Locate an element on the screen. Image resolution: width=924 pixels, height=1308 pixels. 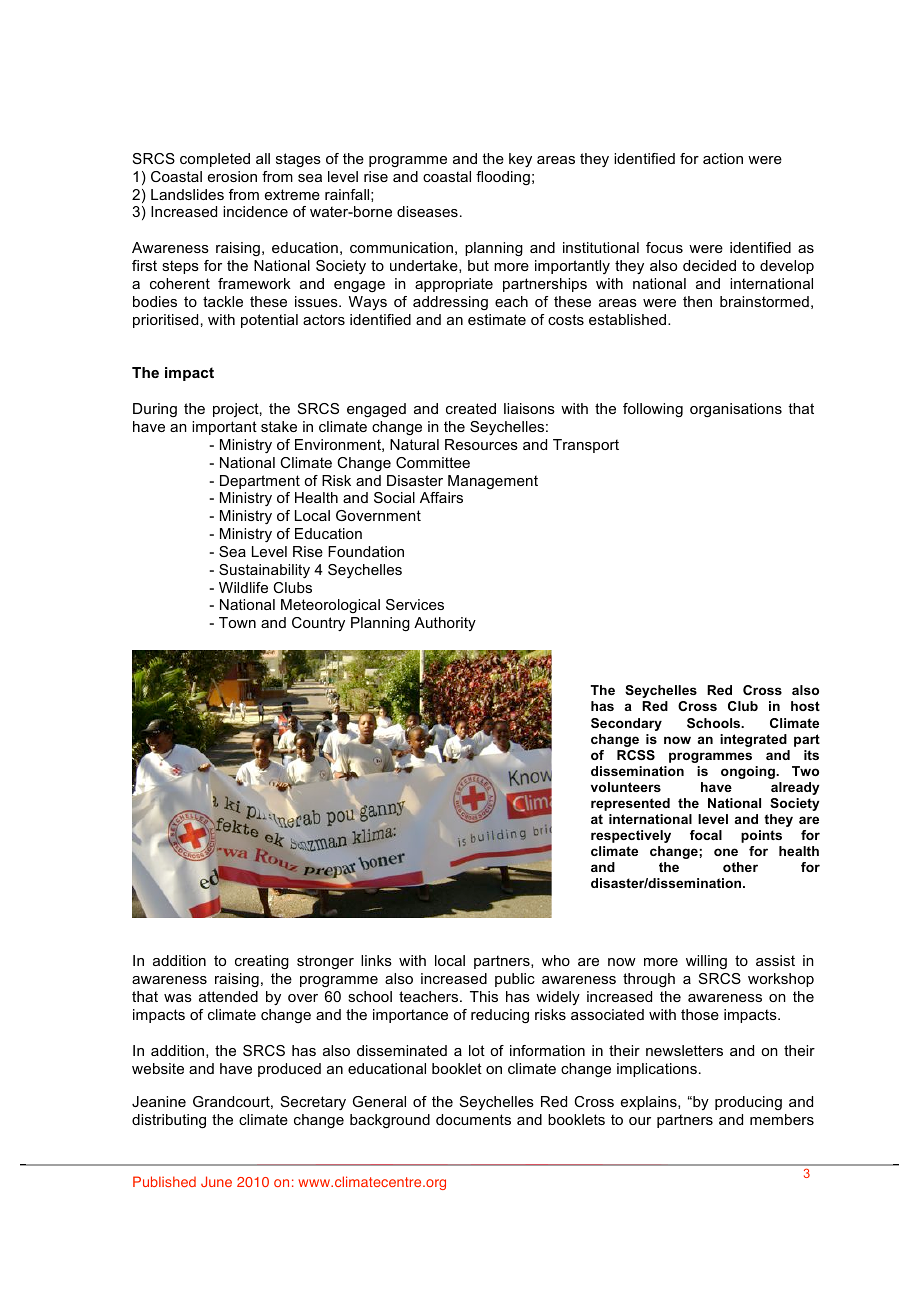
action is located at coordinates (723, 158).
